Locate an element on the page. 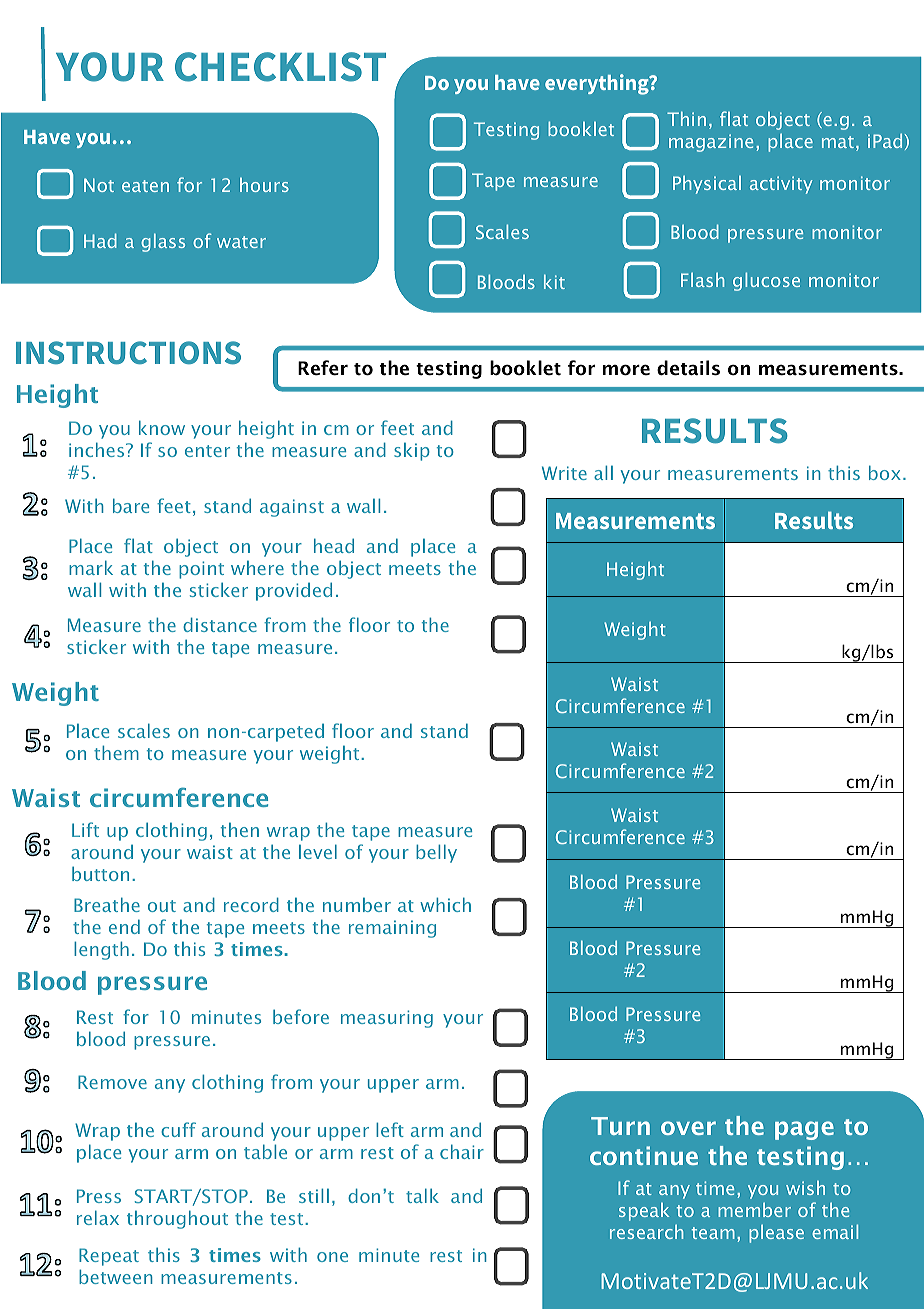  CHECKLIST is located at coordinates (280, 67).
